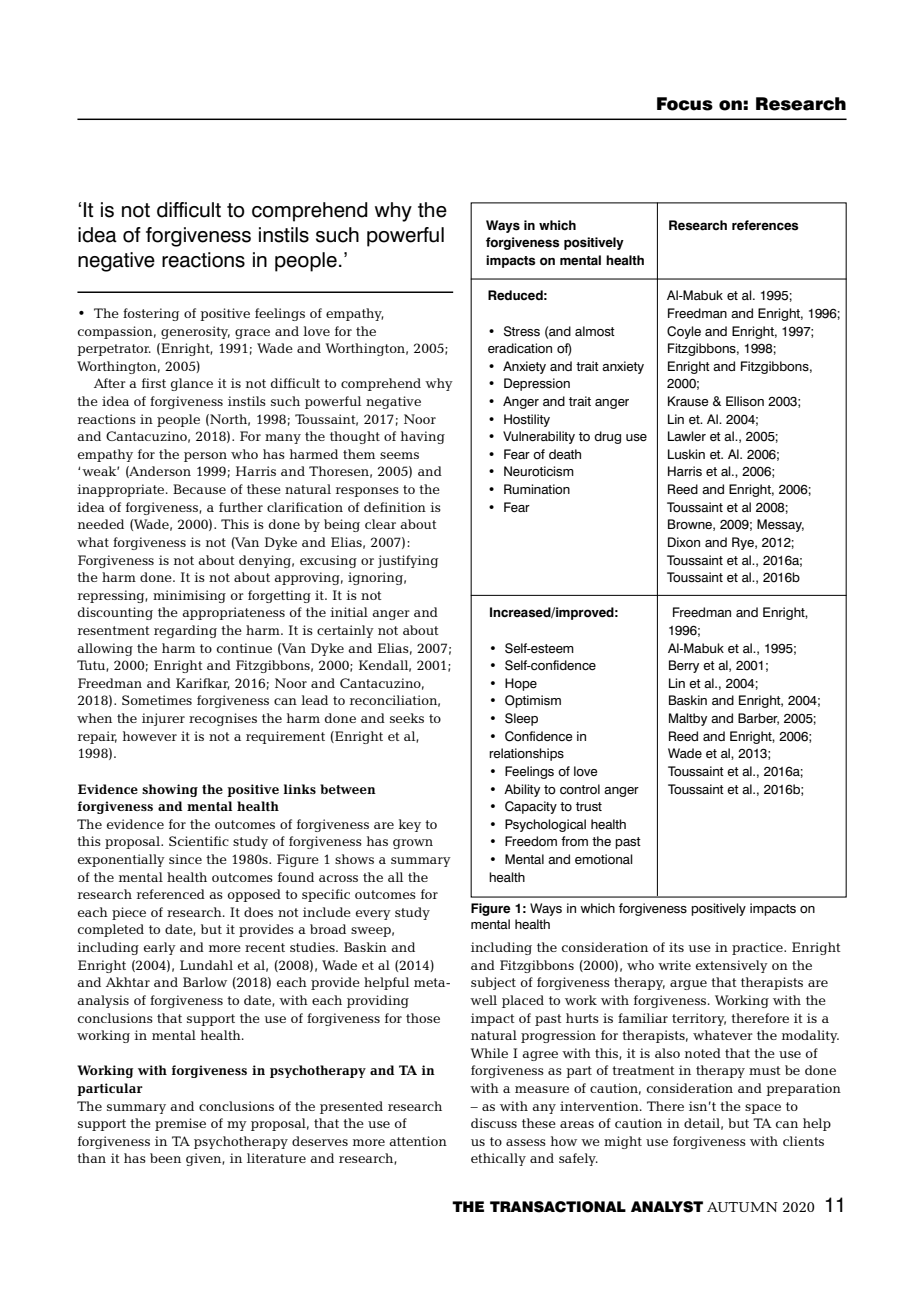 This page has width=924, height=1308. What do you see at coordinates (165, 1158) in the page?
I see `been` at bounding box center [165, 1158].
